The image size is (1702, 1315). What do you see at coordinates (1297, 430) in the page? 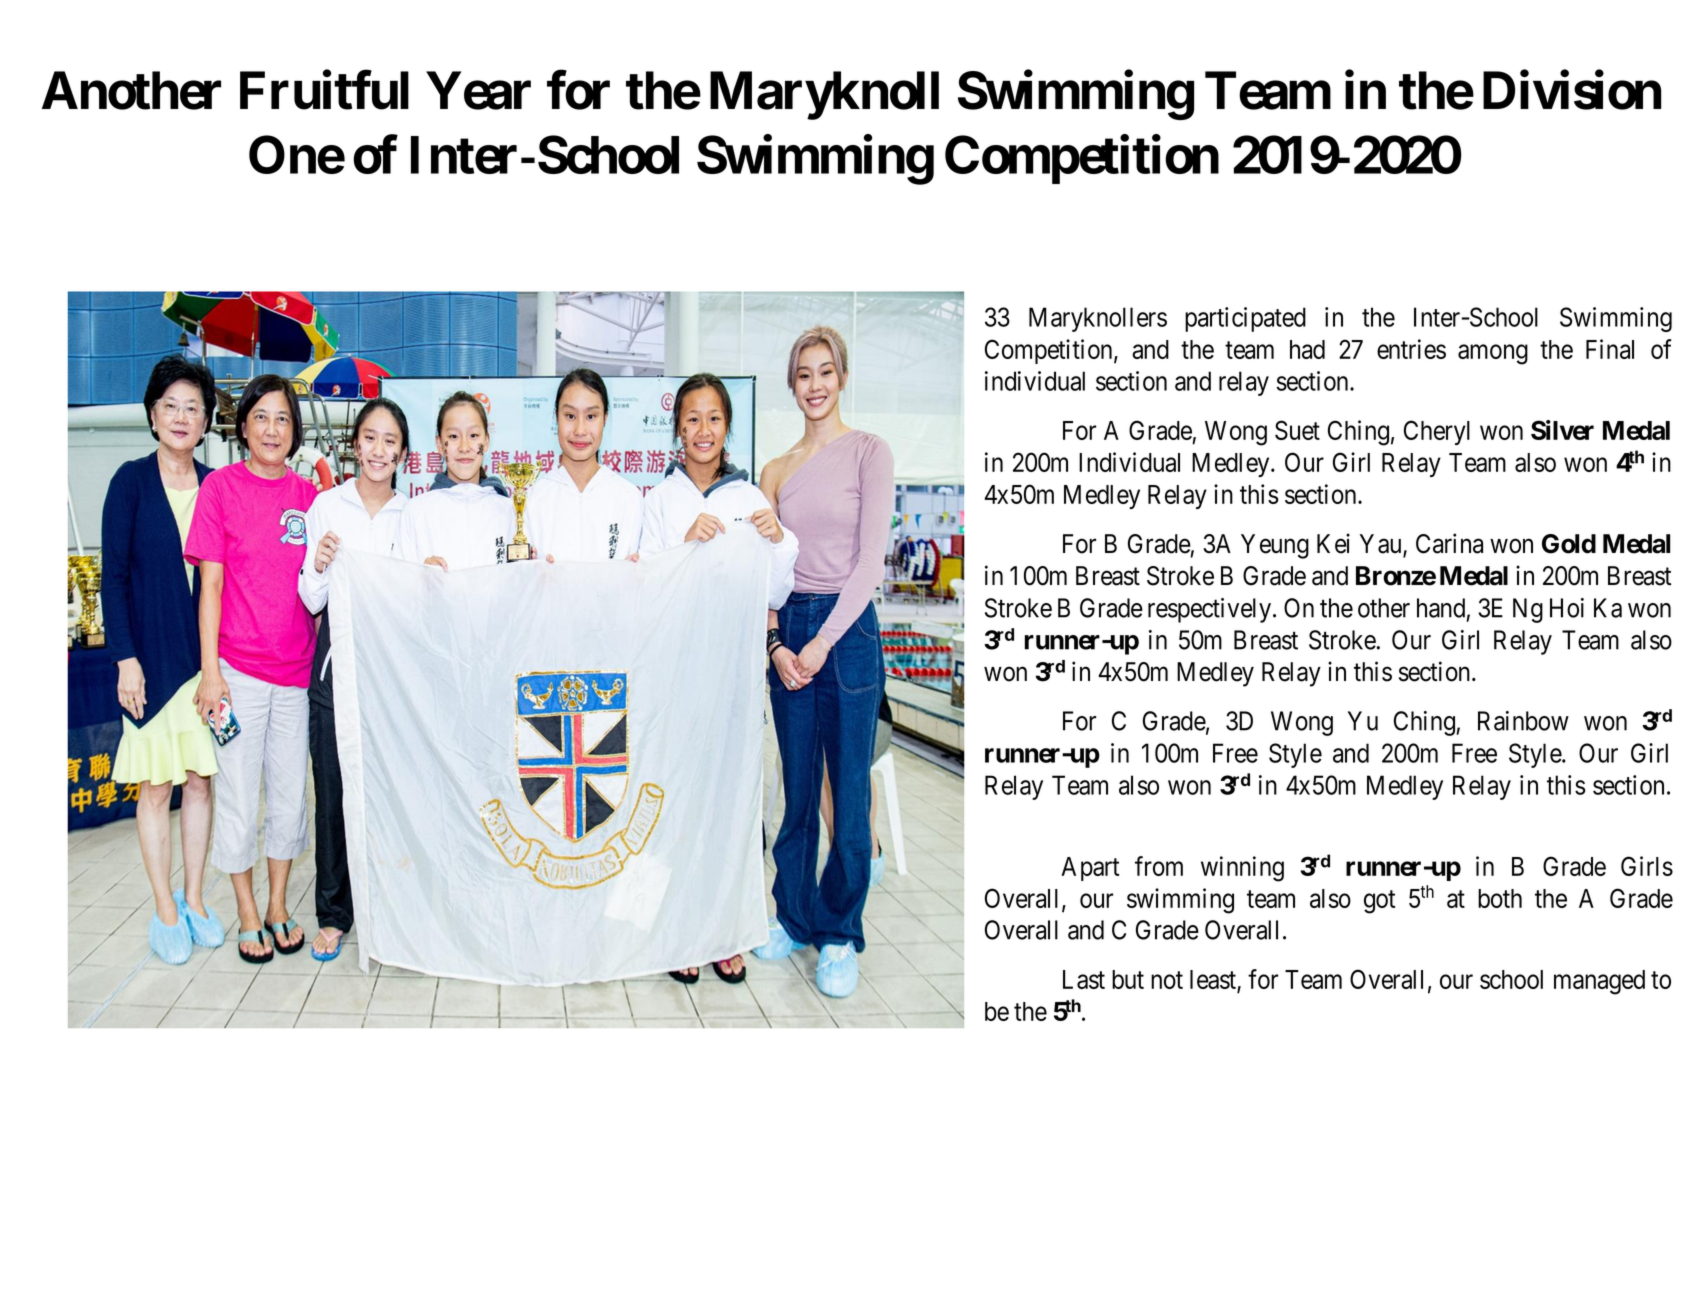
I see `Suet` at bounding box center [1297, 430].
